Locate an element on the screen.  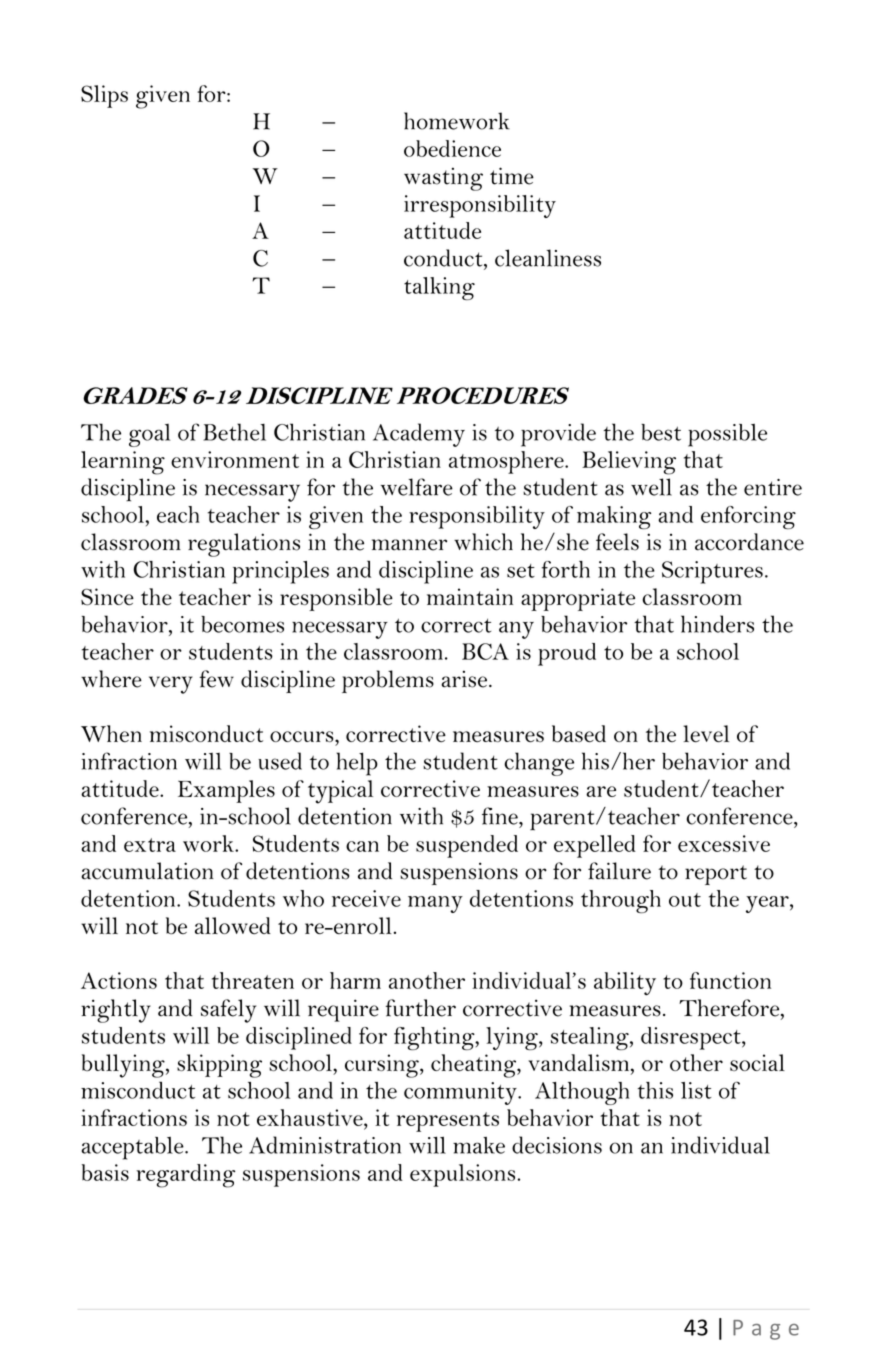
best is located at coordinates (661, 432).
